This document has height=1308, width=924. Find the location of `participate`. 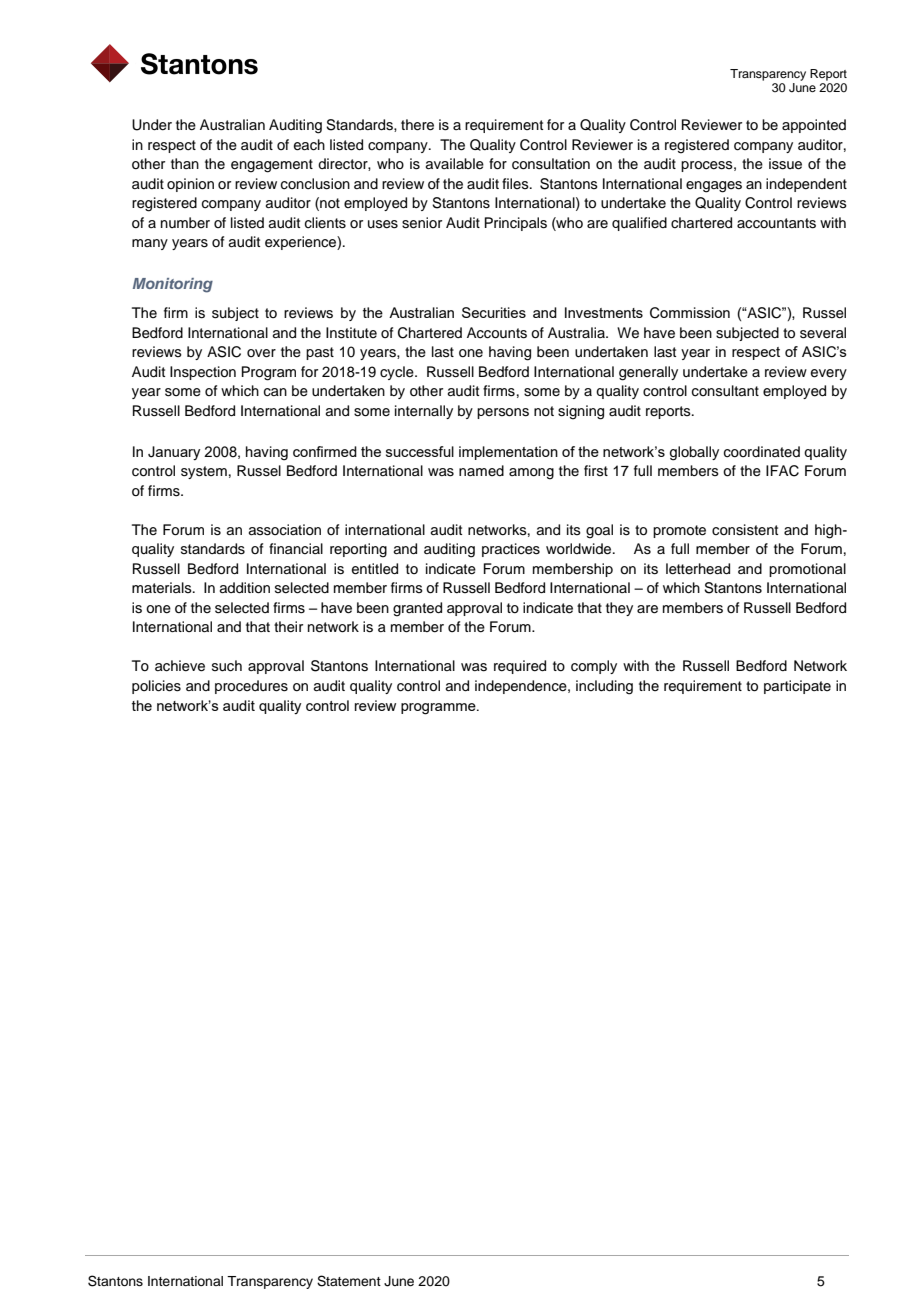

participate is located at coordinates (797, 687).
